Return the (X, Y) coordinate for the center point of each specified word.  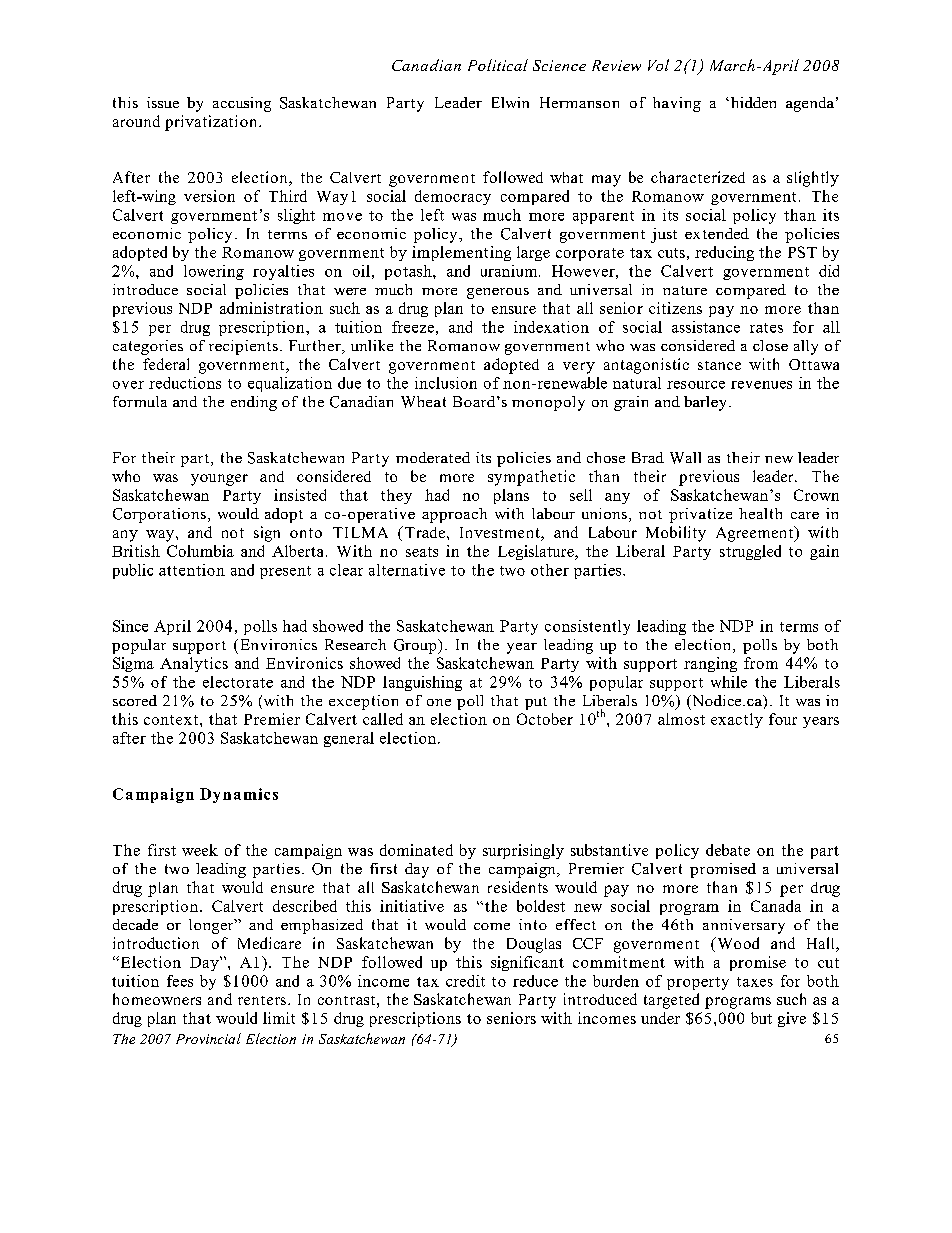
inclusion (446, 383)
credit (465, 981)
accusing (242, 104)
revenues (761, 385)
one (439, 702)
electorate (238, 682)
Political (498, 65)
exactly (737, 720)
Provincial (208, 1038)
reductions (185, 383)
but (761, 1018)
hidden (753, 102)
